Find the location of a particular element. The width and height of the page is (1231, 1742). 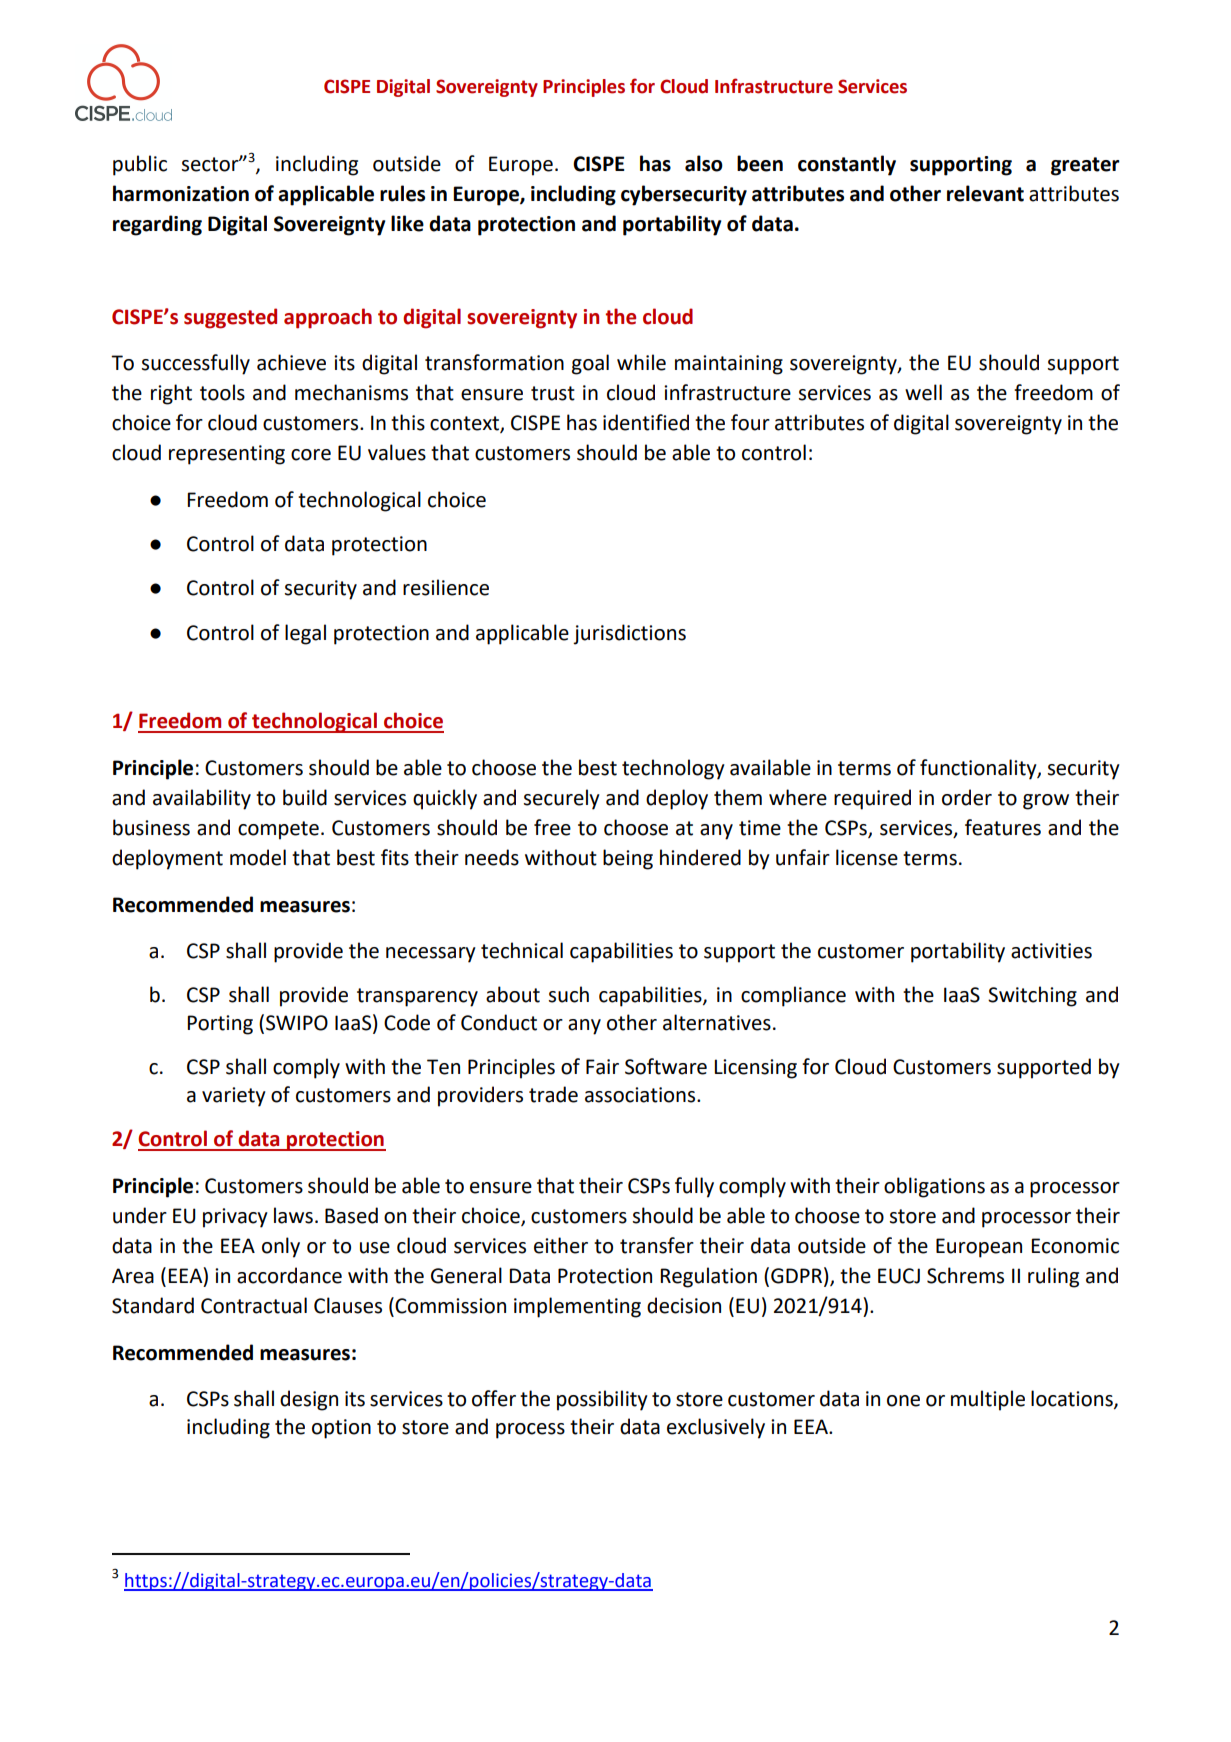

multiple is located at coordinates (988, 1400).
